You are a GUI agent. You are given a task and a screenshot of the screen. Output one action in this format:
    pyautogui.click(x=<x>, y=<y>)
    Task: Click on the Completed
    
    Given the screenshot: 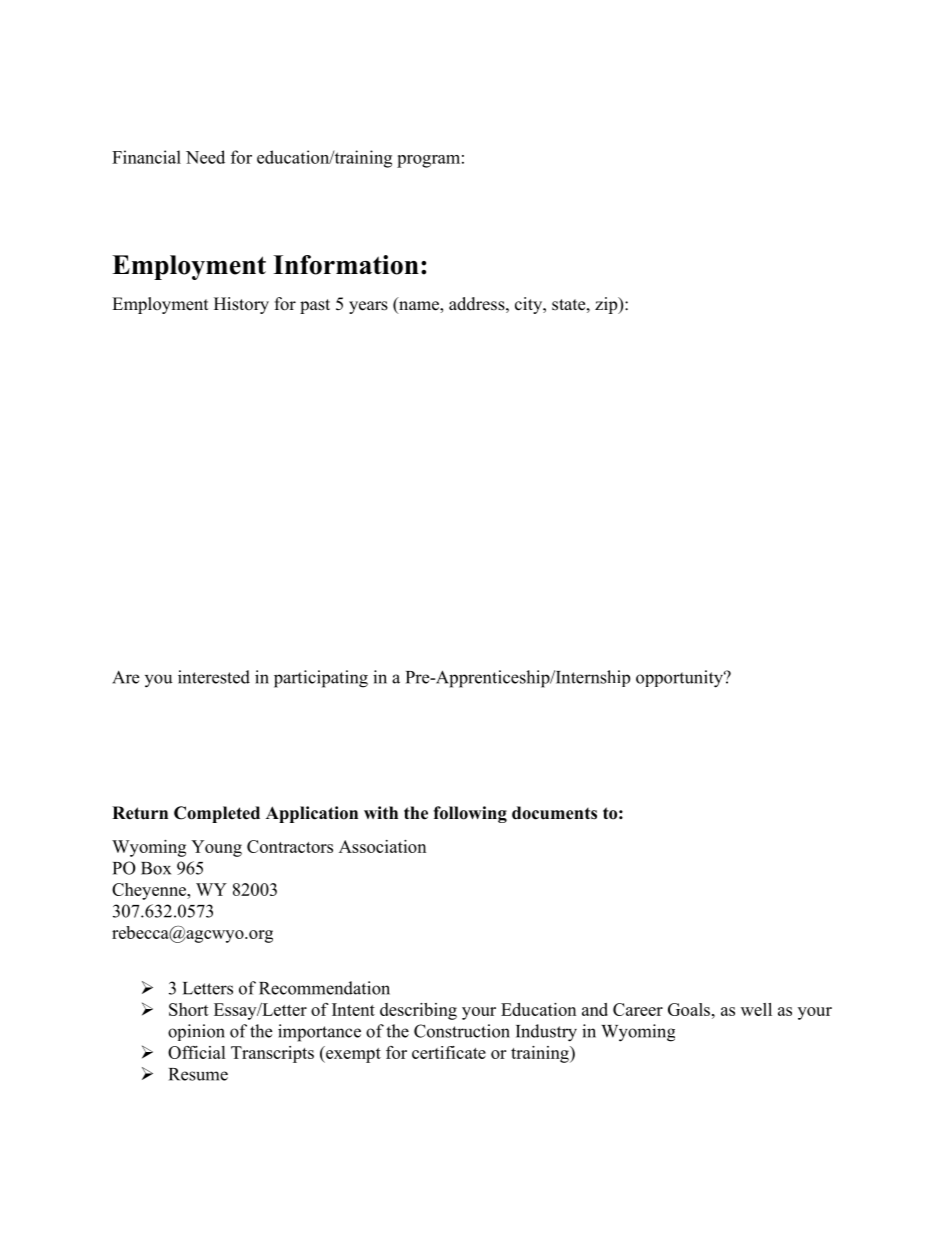 What is the action you would take?
    pyautogui.click(x=217, y=814)
